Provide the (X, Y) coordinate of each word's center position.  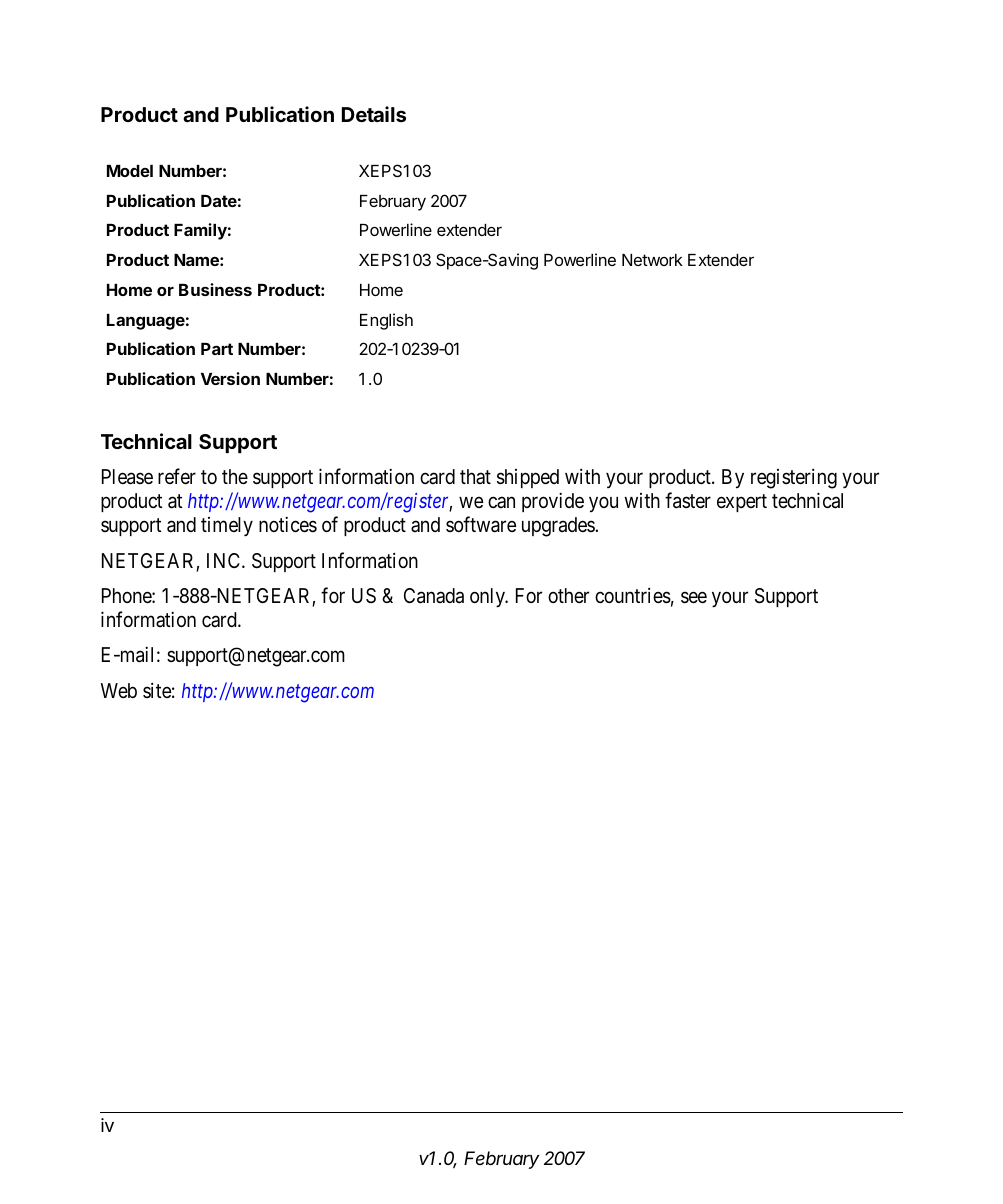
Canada (434, 596)
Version (230, 378)
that (475, 476)
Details (374, 114)
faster (688, 500)
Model (130, 171)
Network (652, 260)
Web (119, 690)
